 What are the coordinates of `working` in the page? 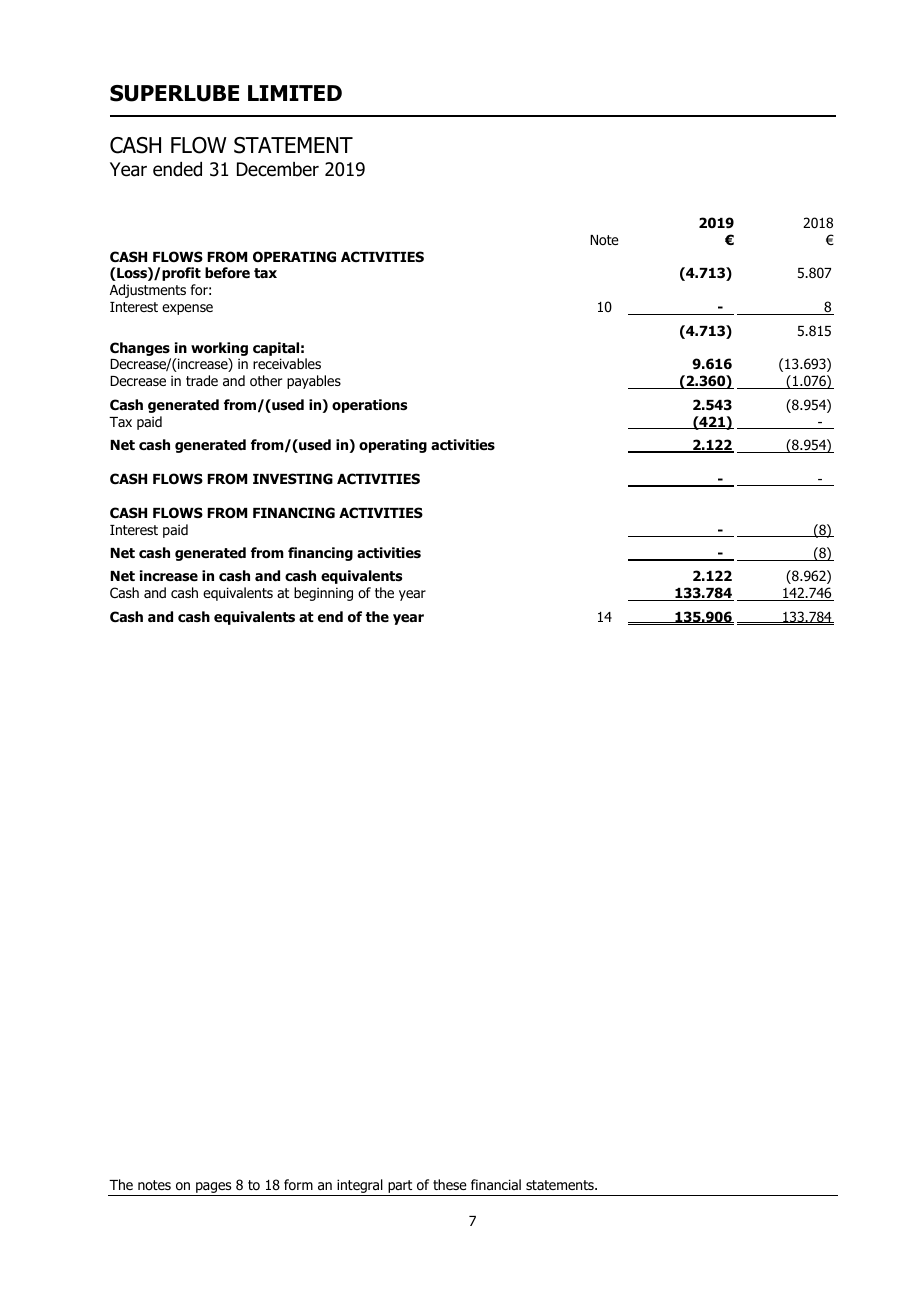 It's located at (219, 349).
